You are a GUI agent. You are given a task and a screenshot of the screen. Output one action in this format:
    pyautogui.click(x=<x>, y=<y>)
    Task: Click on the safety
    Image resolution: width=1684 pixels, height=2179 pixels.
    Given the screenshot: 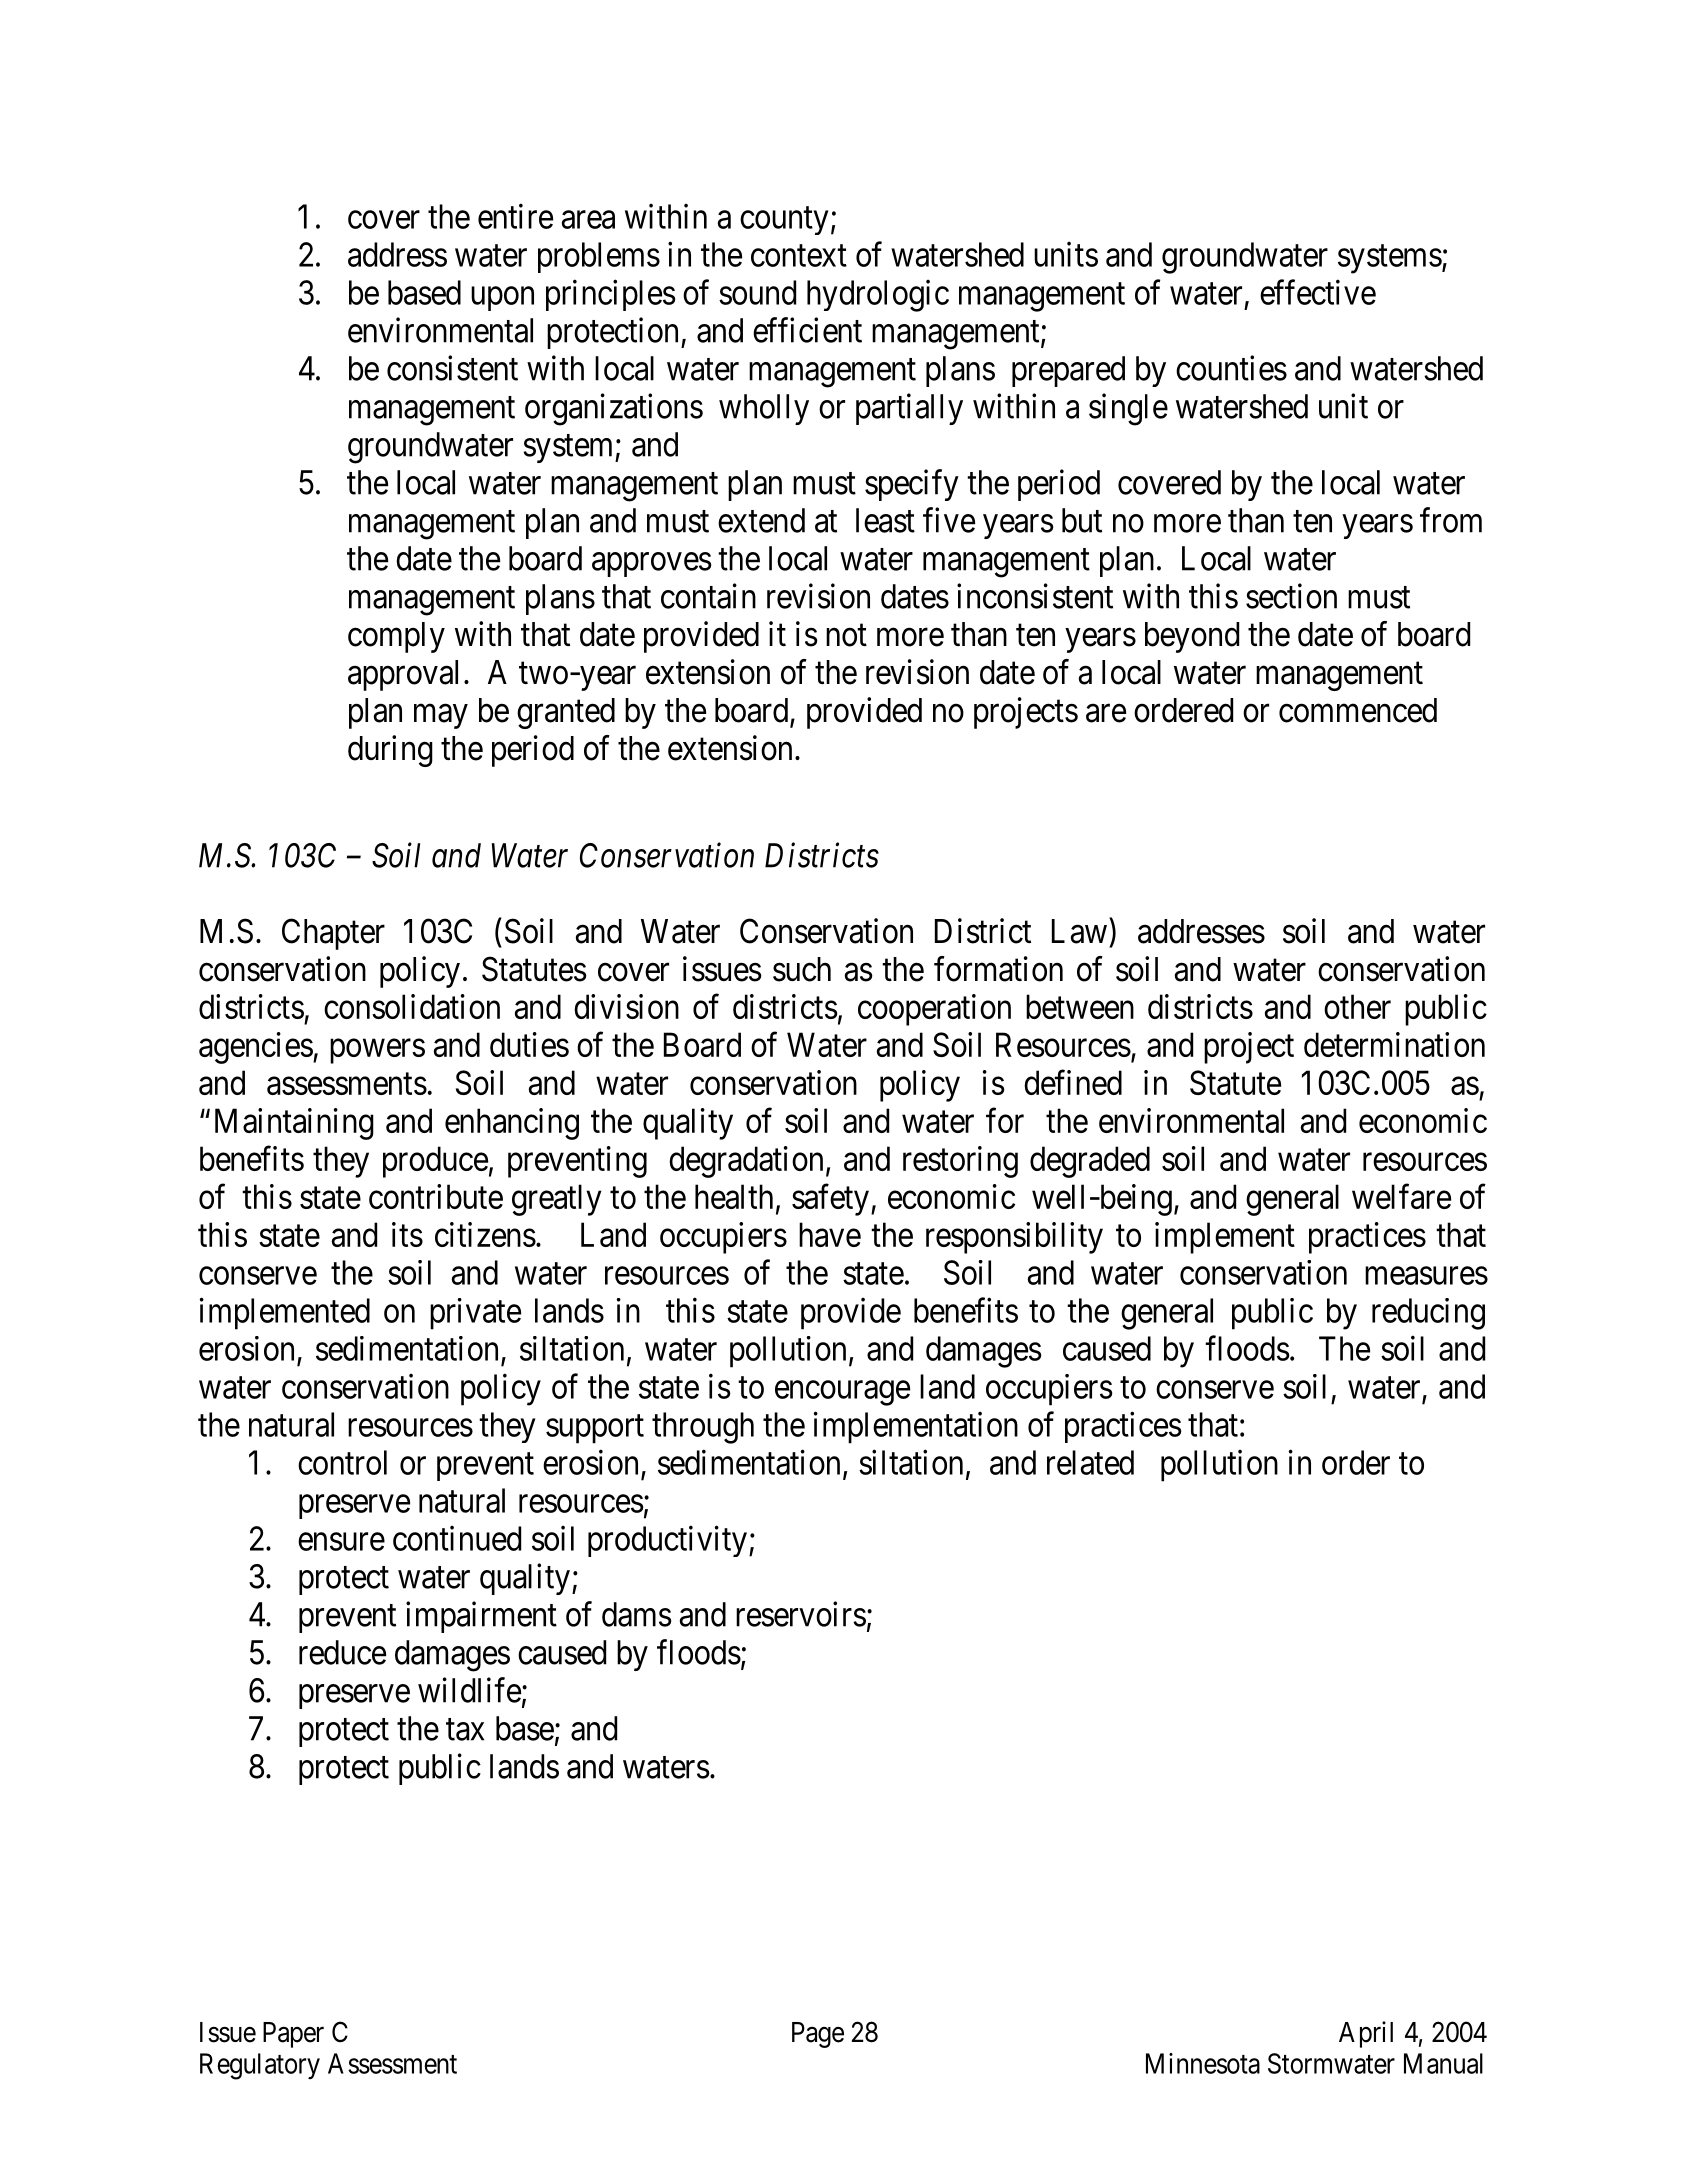 What is the action you would take?
    pyautogui.click(x=830, y=1200)
